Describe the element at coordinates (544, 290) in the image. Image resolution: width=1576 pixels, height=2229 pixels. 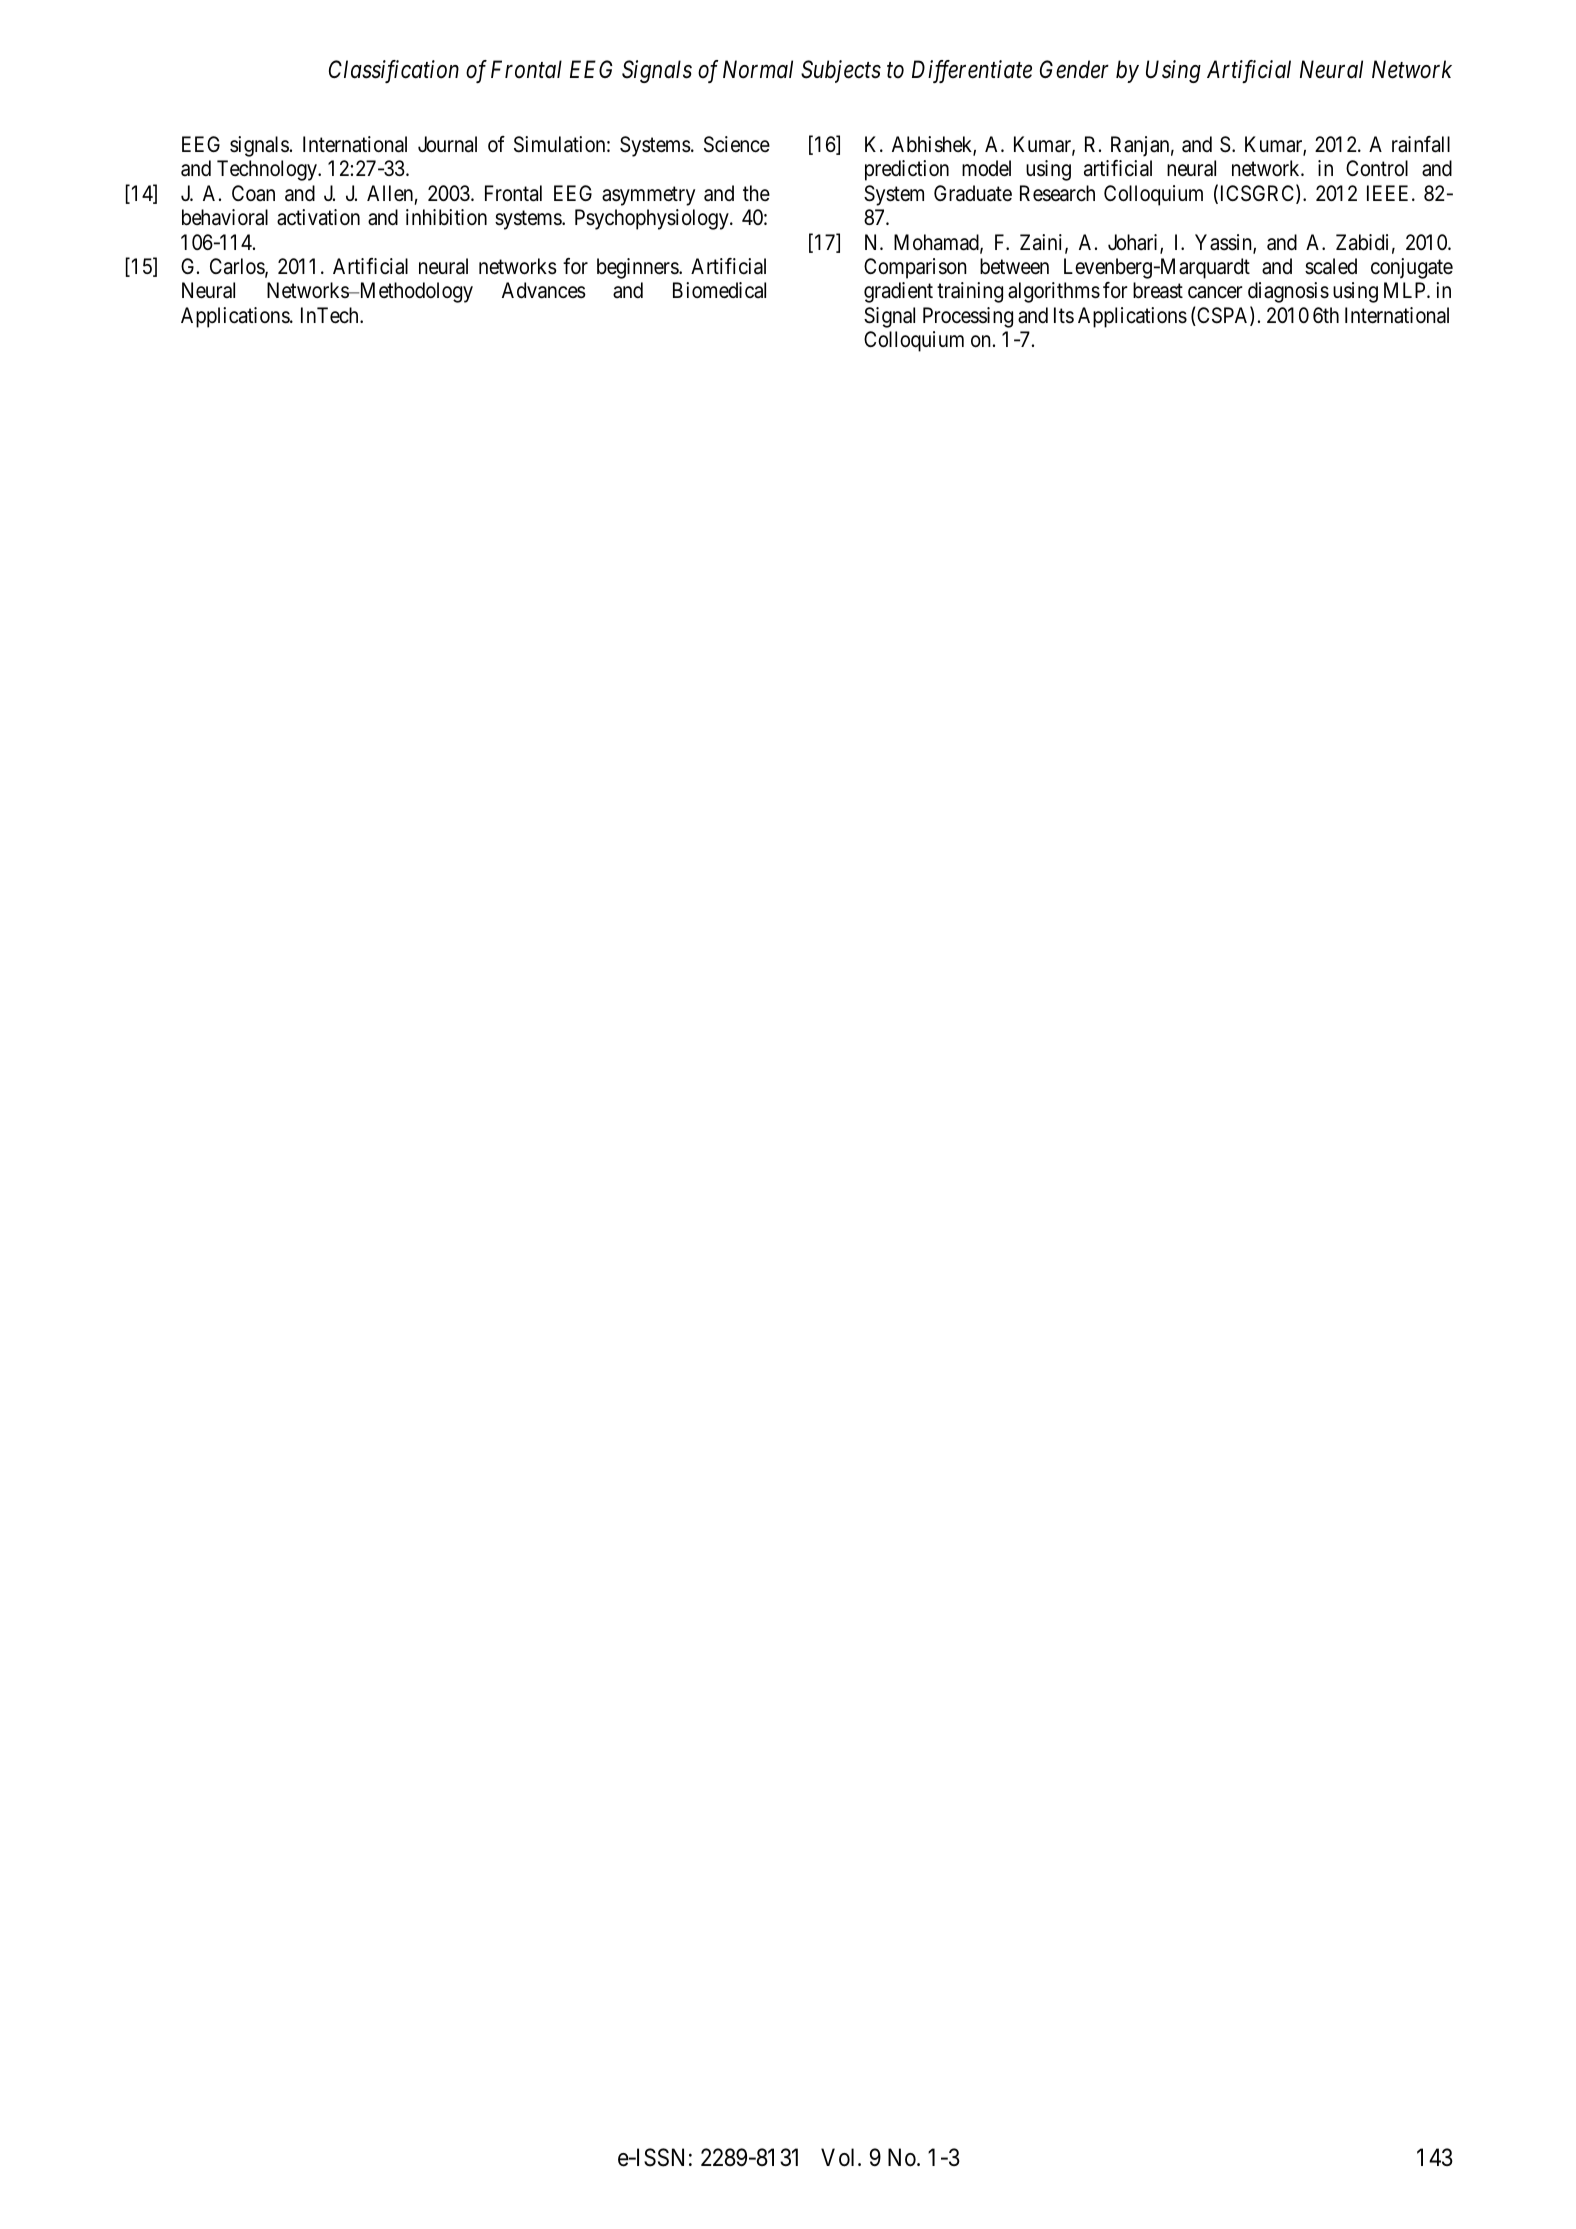
I see `Advances` at that location.
